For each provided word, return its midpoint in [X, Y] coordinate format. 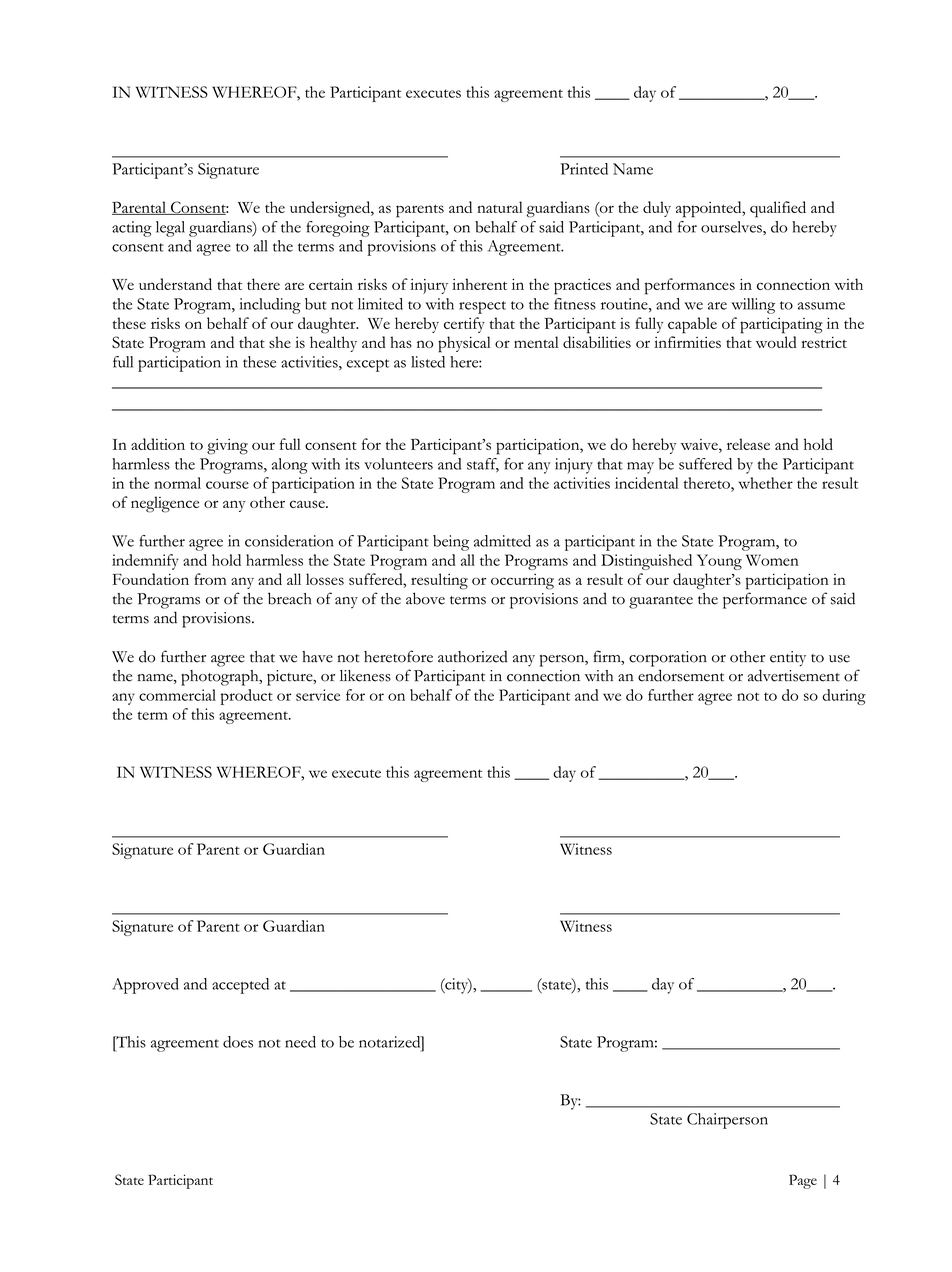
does [238, 1042]
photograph [221, 678]
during [844, 697]
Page [803, 1181]
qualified [778, 209]
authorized [472, 656]
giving [227, 447]
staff [483, 465]
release [748, 444]
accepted [240, 986]
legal [170, 229]
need [300, 1042]
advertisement [794, 675]
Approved [145, 986]
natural [500, 207]
